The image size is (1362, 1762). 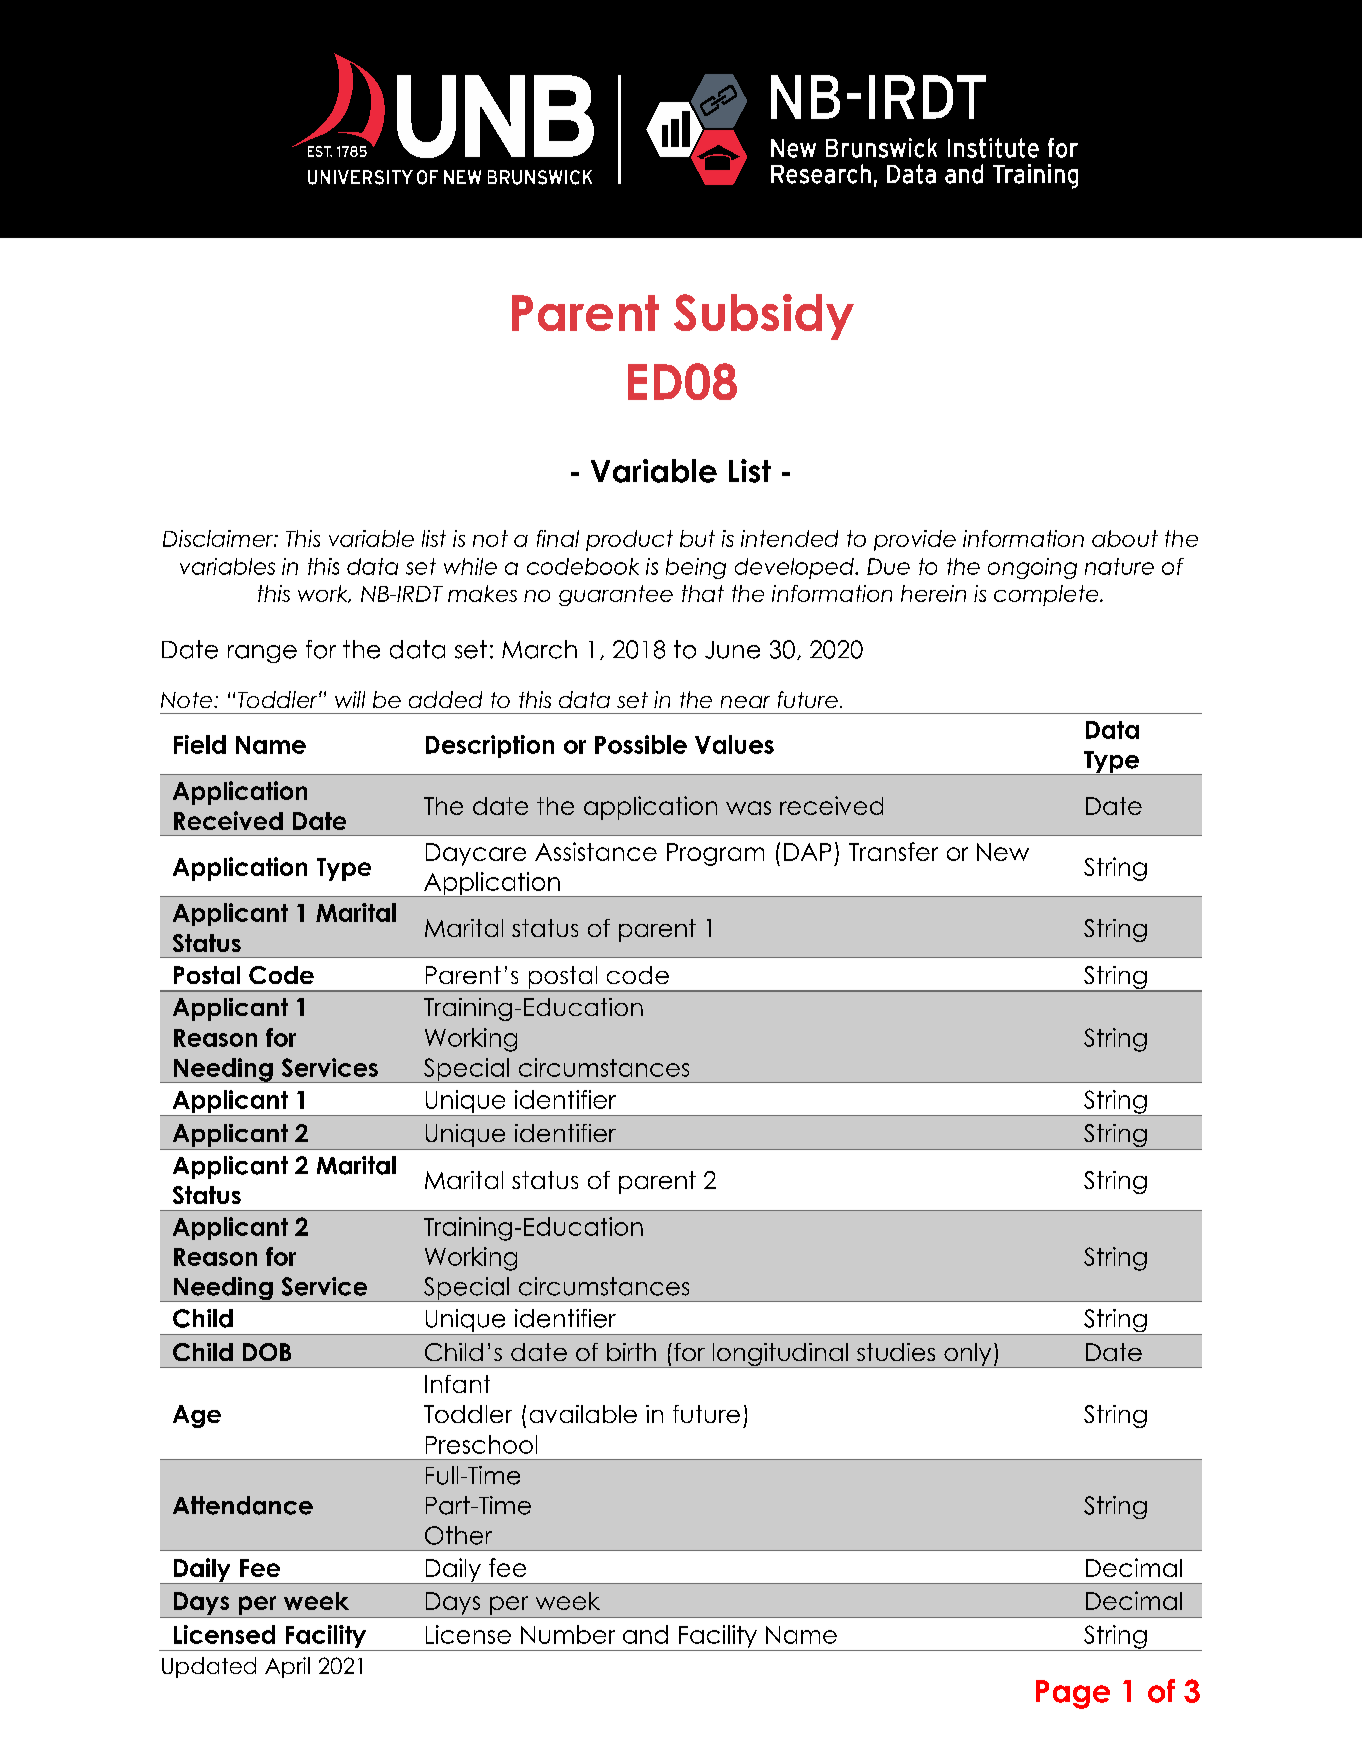 I want to click on only, so click(x=968, y=1355).
